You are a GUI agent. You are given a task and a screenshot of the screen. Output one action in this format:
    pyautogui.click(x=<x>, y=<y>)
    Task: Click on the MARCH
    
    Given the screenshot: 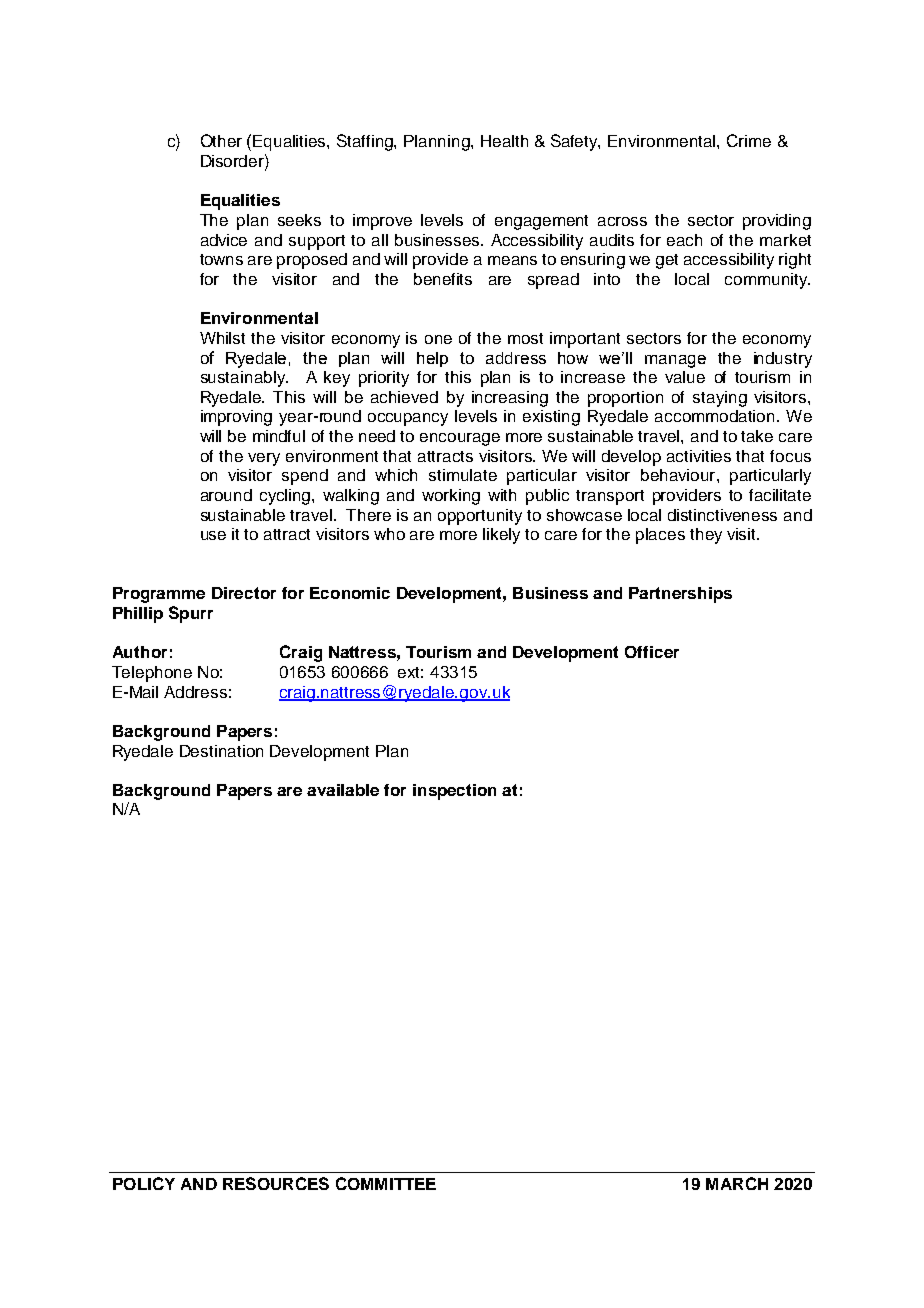 What is the action you would take?
    pyautogui.click(x=737, y=1183)
